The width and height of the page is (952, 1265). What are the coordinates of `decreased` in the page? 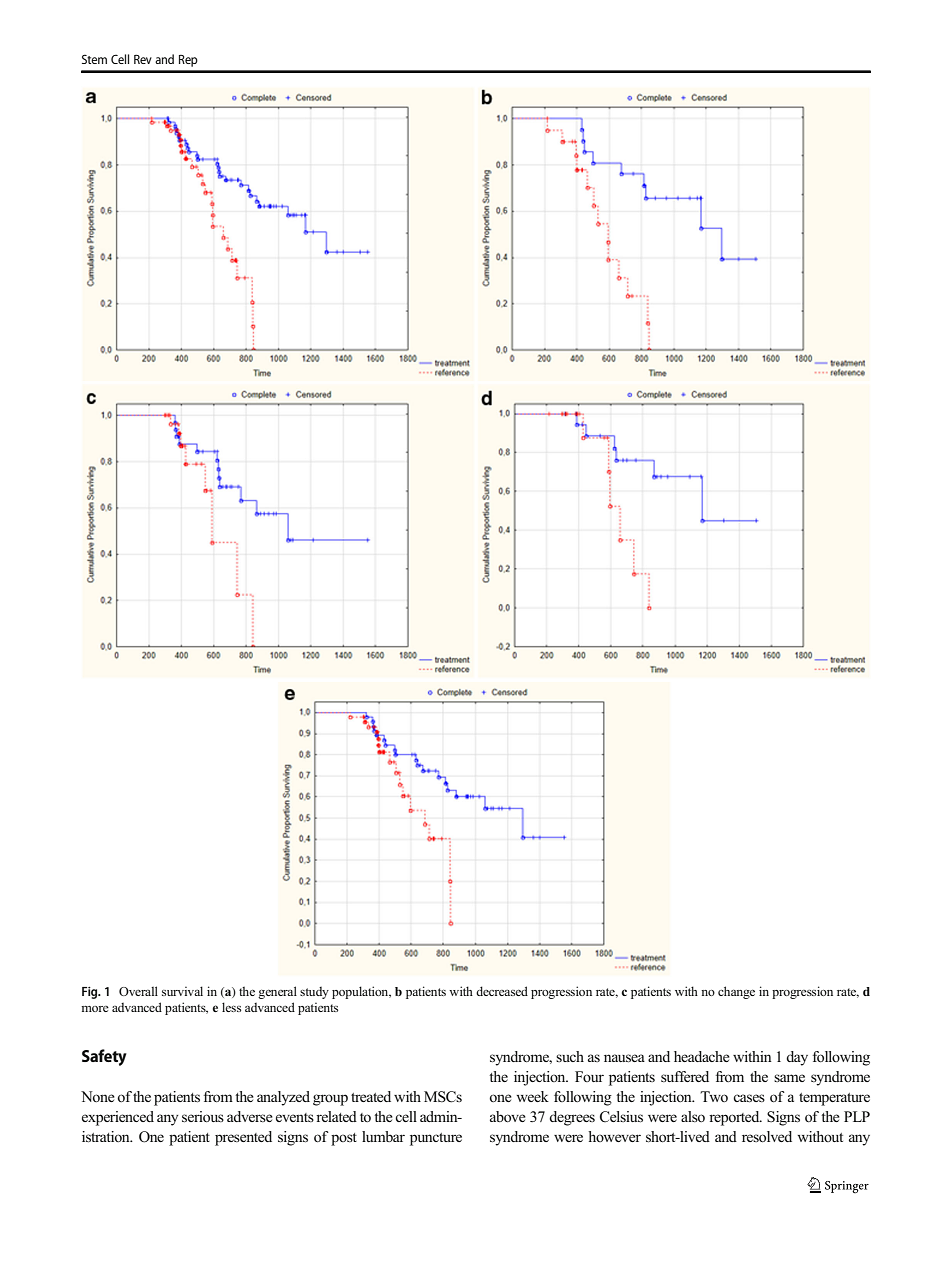 It's located at (502, 991).
